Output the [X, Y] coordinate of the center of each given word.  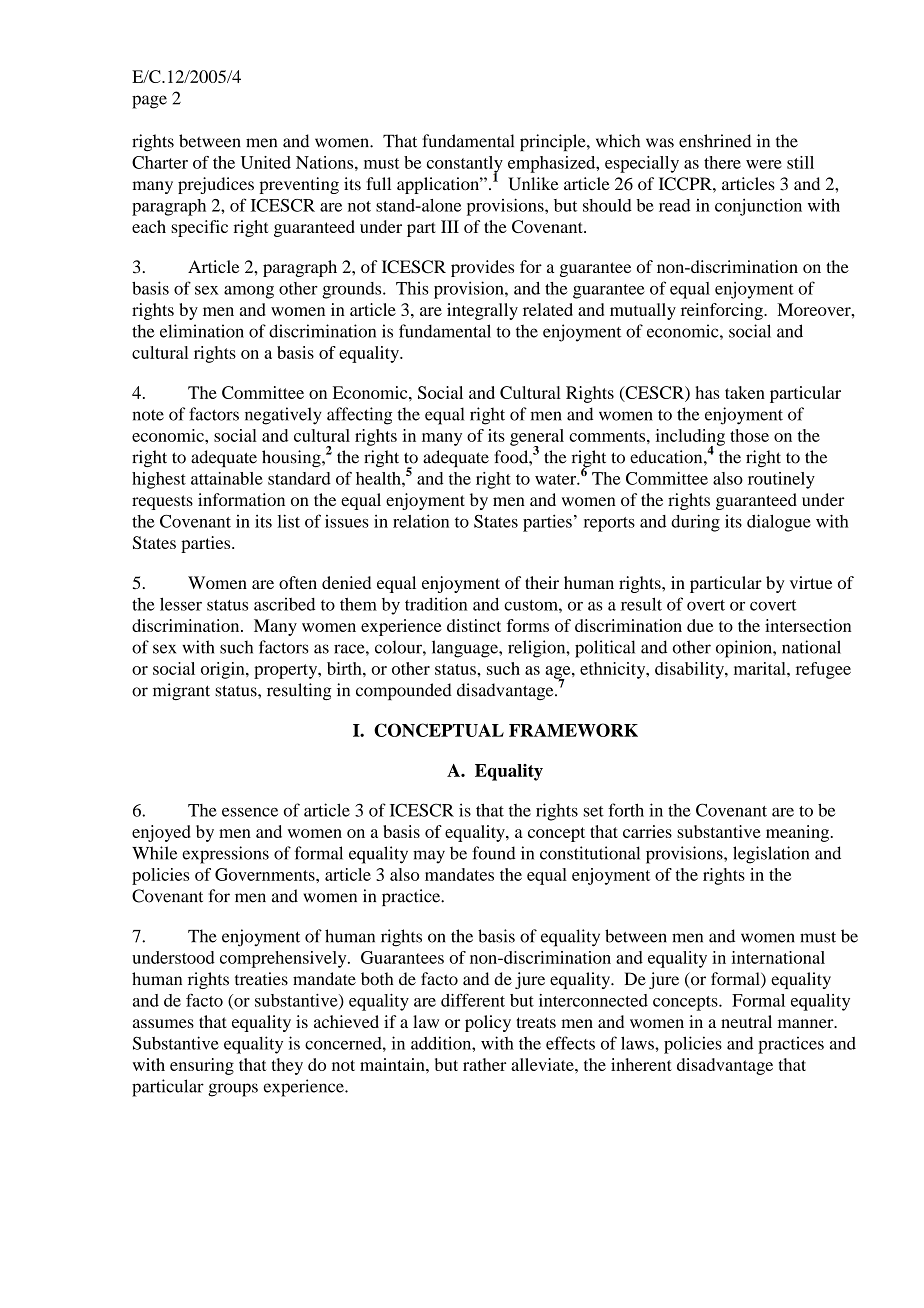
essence [250, 812]
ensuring [202, 1066]
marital [761, 668]
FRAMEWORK [573, 730]
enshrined [715, 141]
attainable [227, 478]
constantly [465, 165]
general [537, 438]
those [749, 435]
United [266, 162]
